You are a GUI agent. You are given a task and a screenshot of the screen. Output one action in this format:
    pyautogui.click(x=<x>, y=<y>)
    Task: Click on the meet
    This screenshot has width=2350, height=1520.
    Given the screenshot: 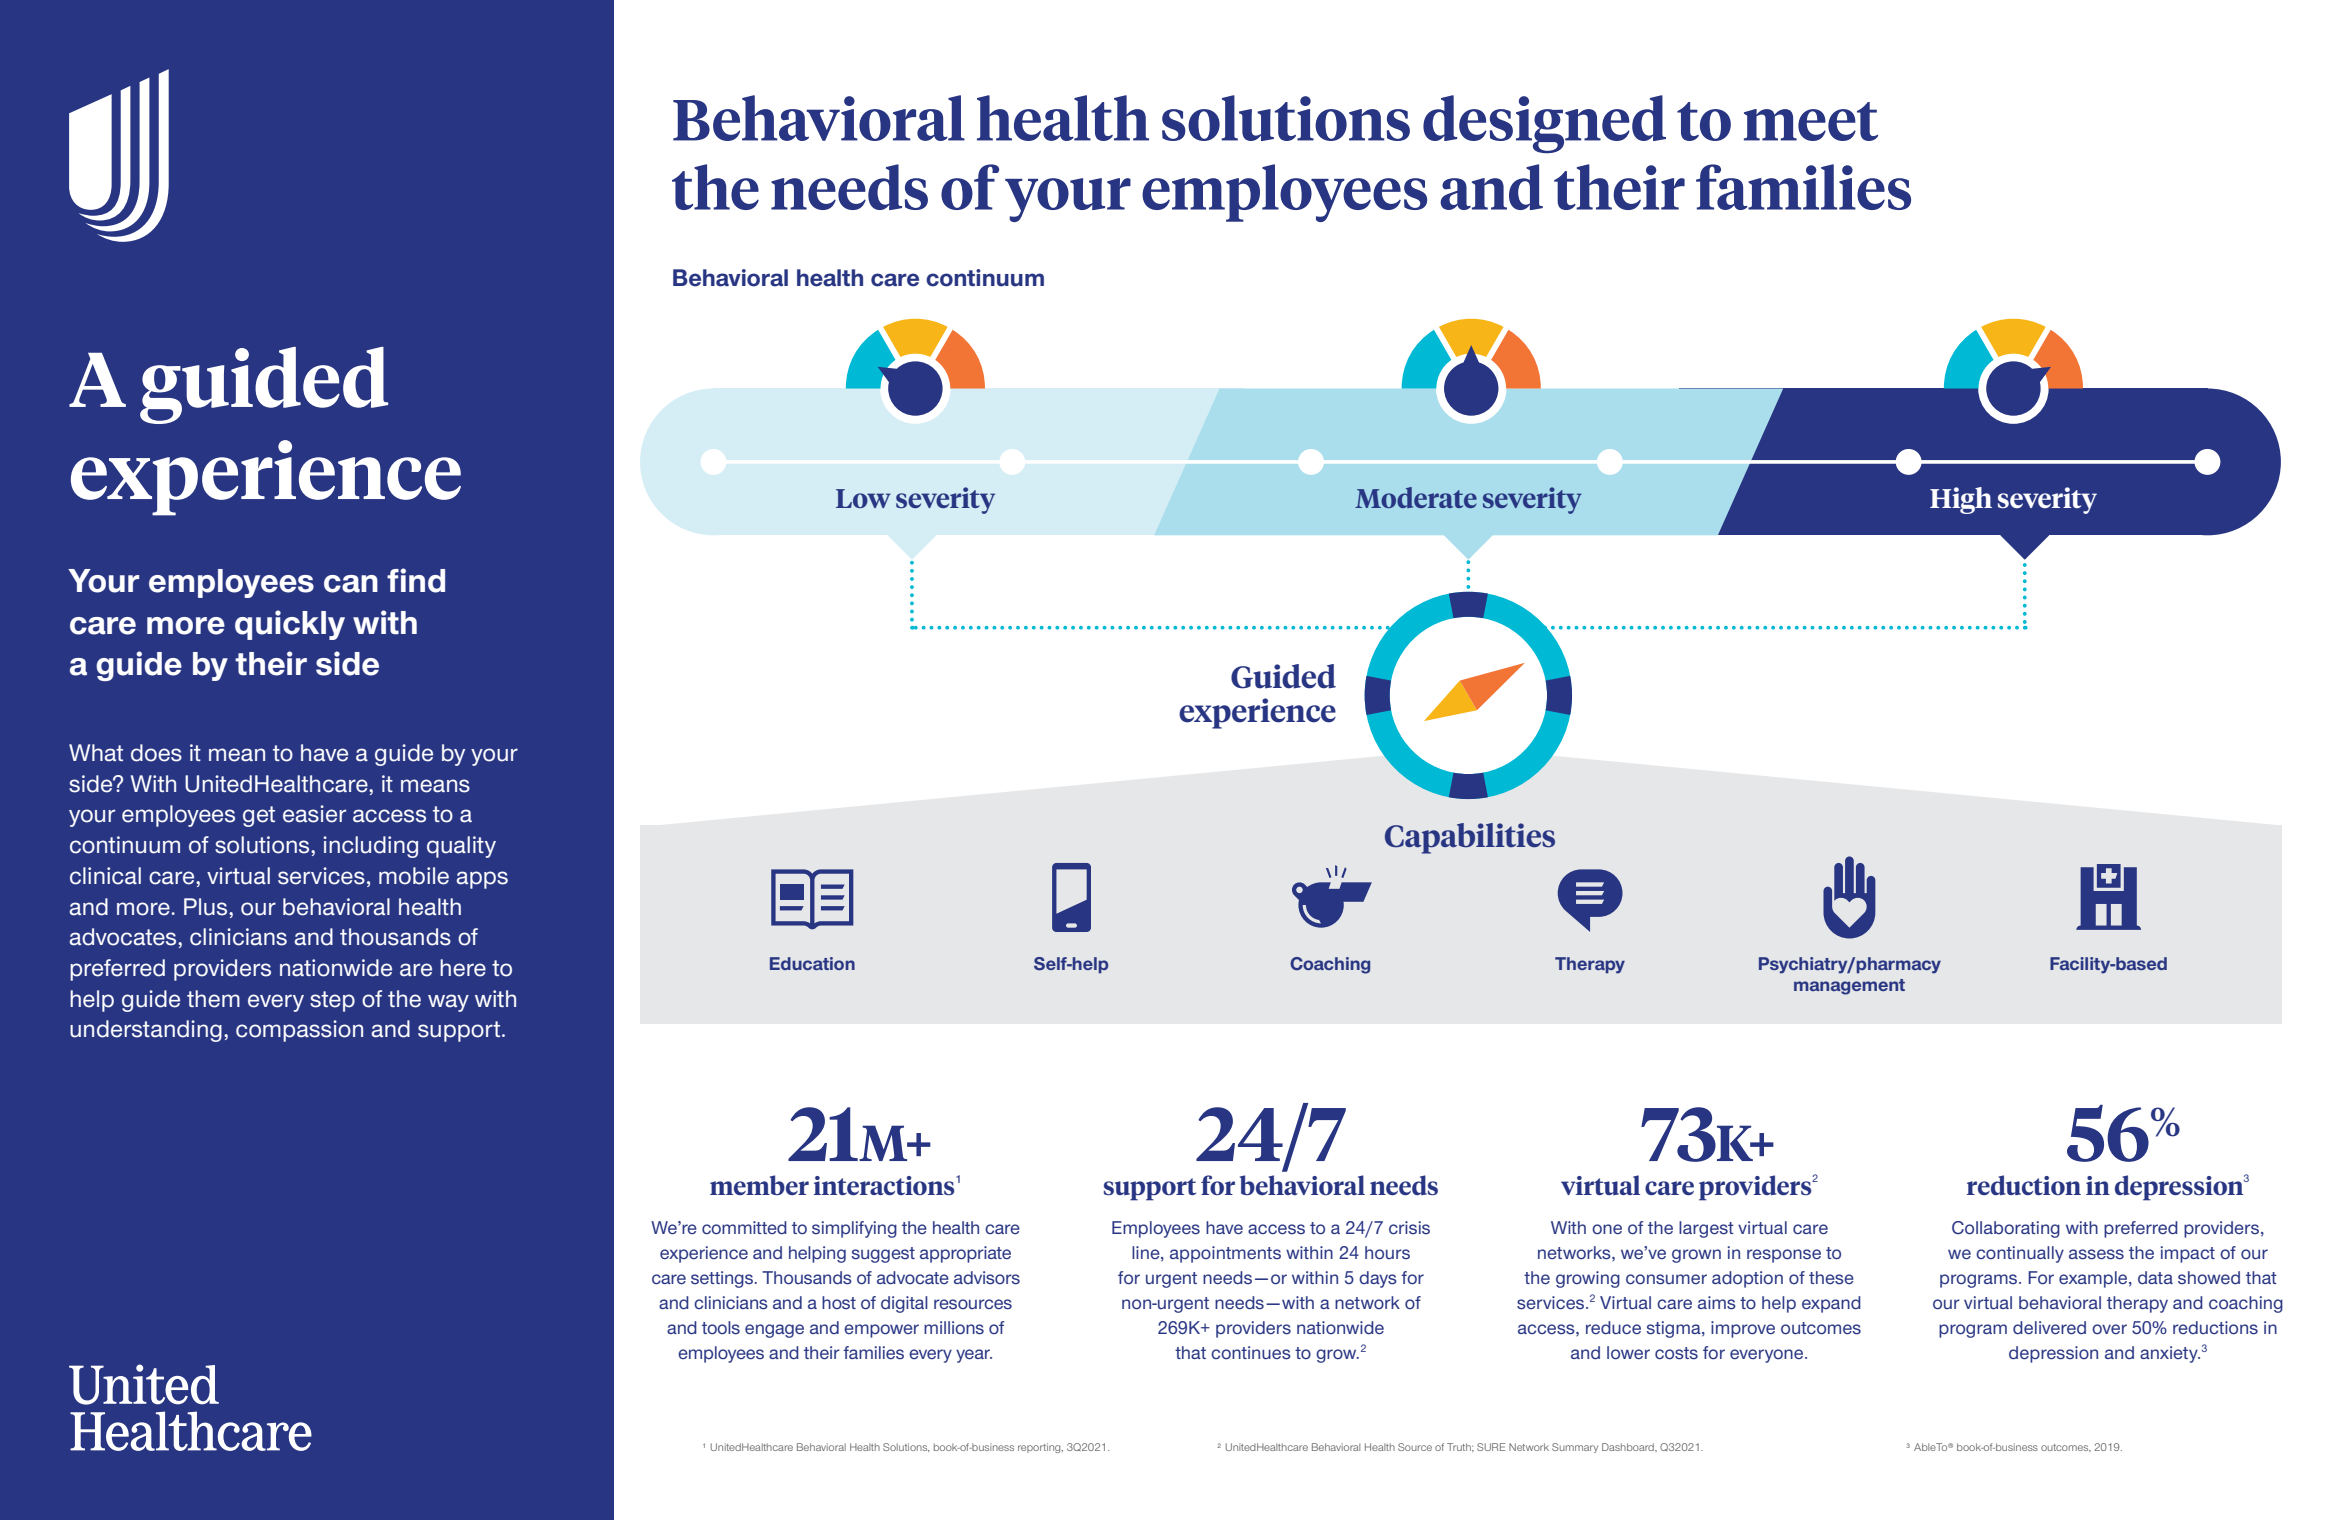 What is the action you would take?
    pyautogui.click(x=1811, y=121)
